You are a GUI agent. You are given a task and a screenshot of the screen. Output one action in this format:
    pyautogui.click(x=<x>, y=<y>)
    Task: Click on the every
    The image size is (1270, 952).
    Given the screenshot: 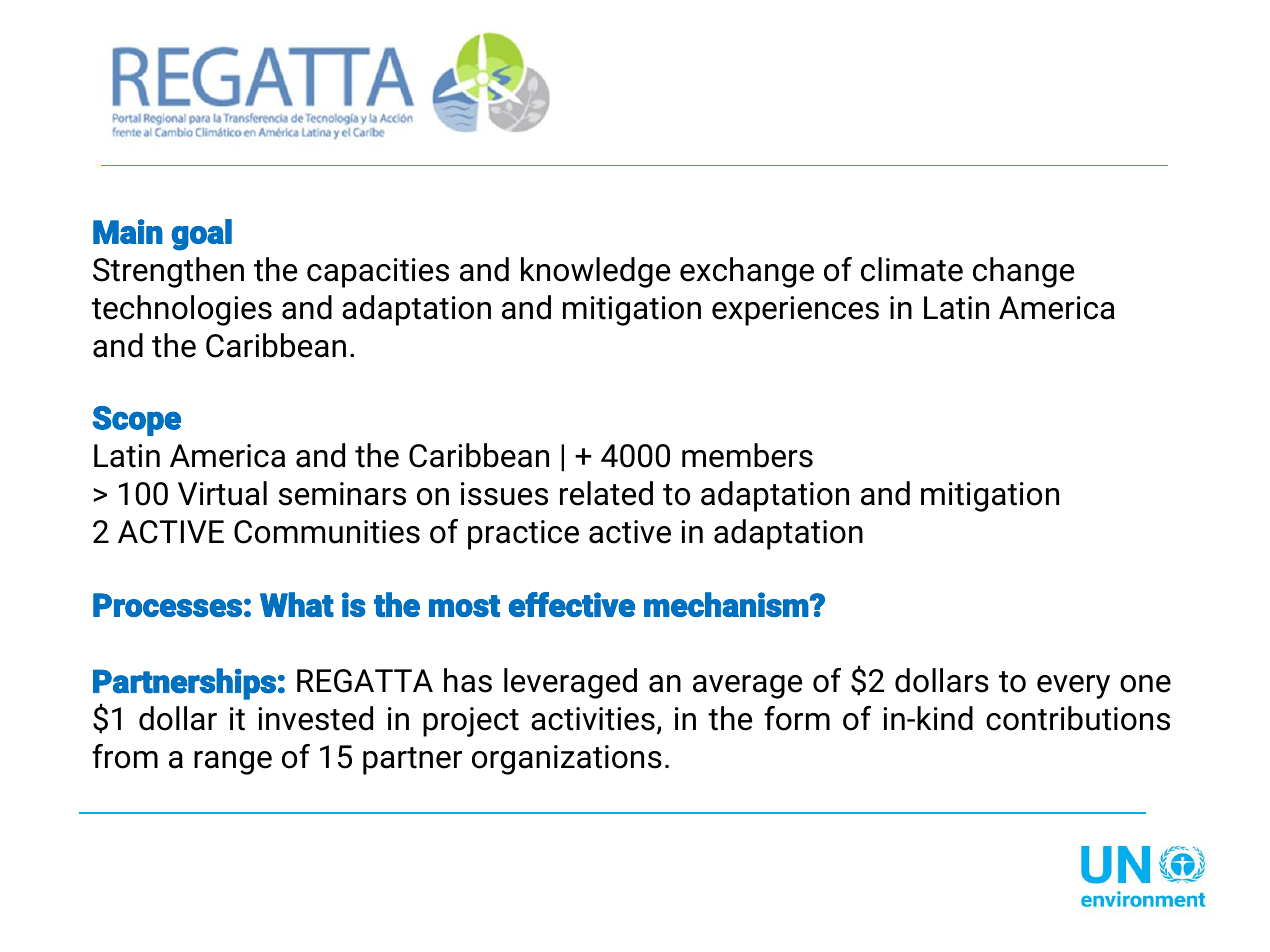 What is the action you would take?
    pyautogui.click(x=1073, y=687)
